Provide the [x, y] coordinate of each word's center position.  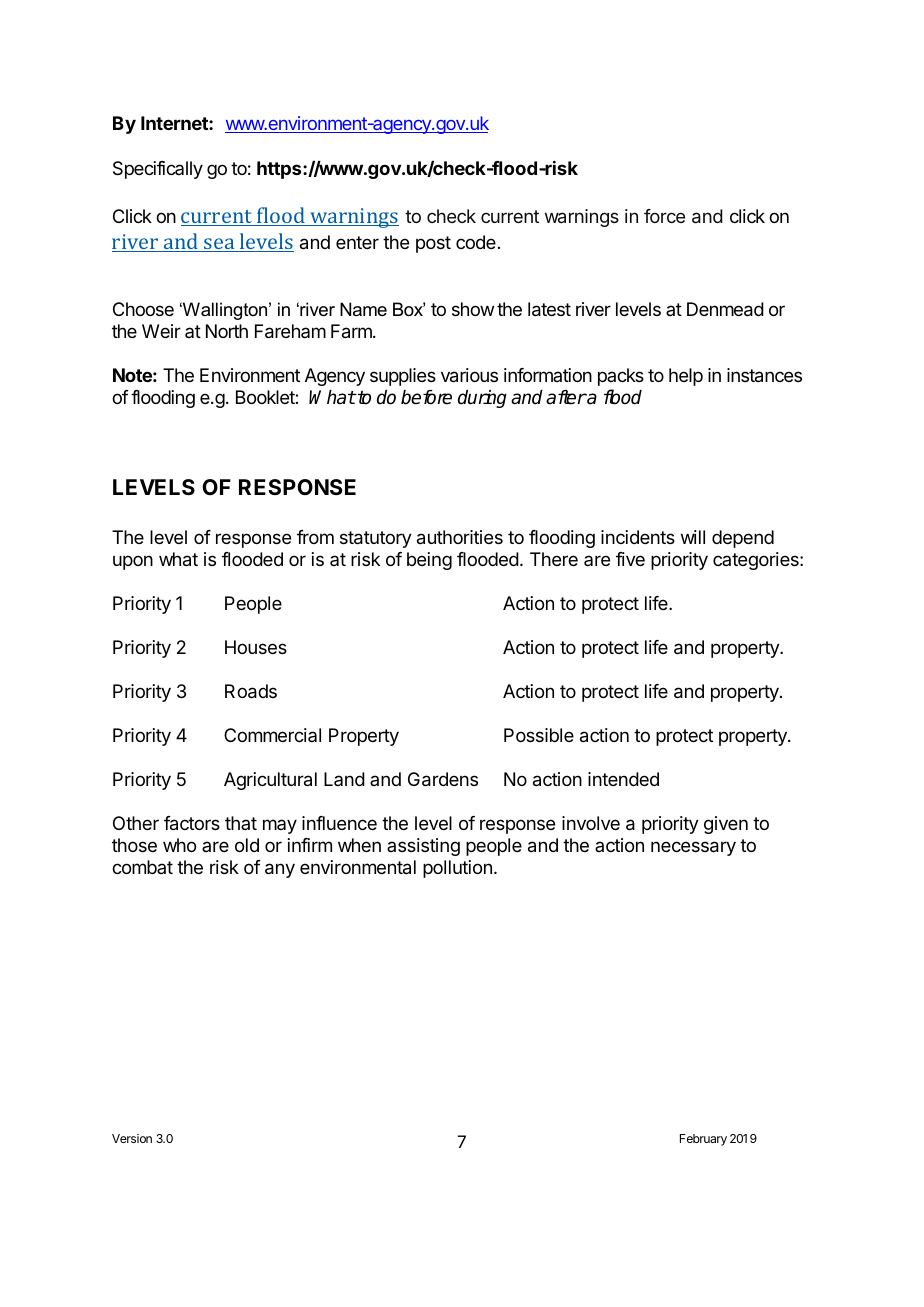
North [227, 331]
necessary [693, 848]
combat [142, 867]
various [469, 375]
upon [133, 562]
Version [132, 1138]
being [429, 561]
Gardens [443, 779]
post [433, 244]
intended [623, 779]
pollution [457, 869]
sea [219, 245]
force [664, 216]
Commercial [272, 735]
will [693, 537]
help [686, 377]
